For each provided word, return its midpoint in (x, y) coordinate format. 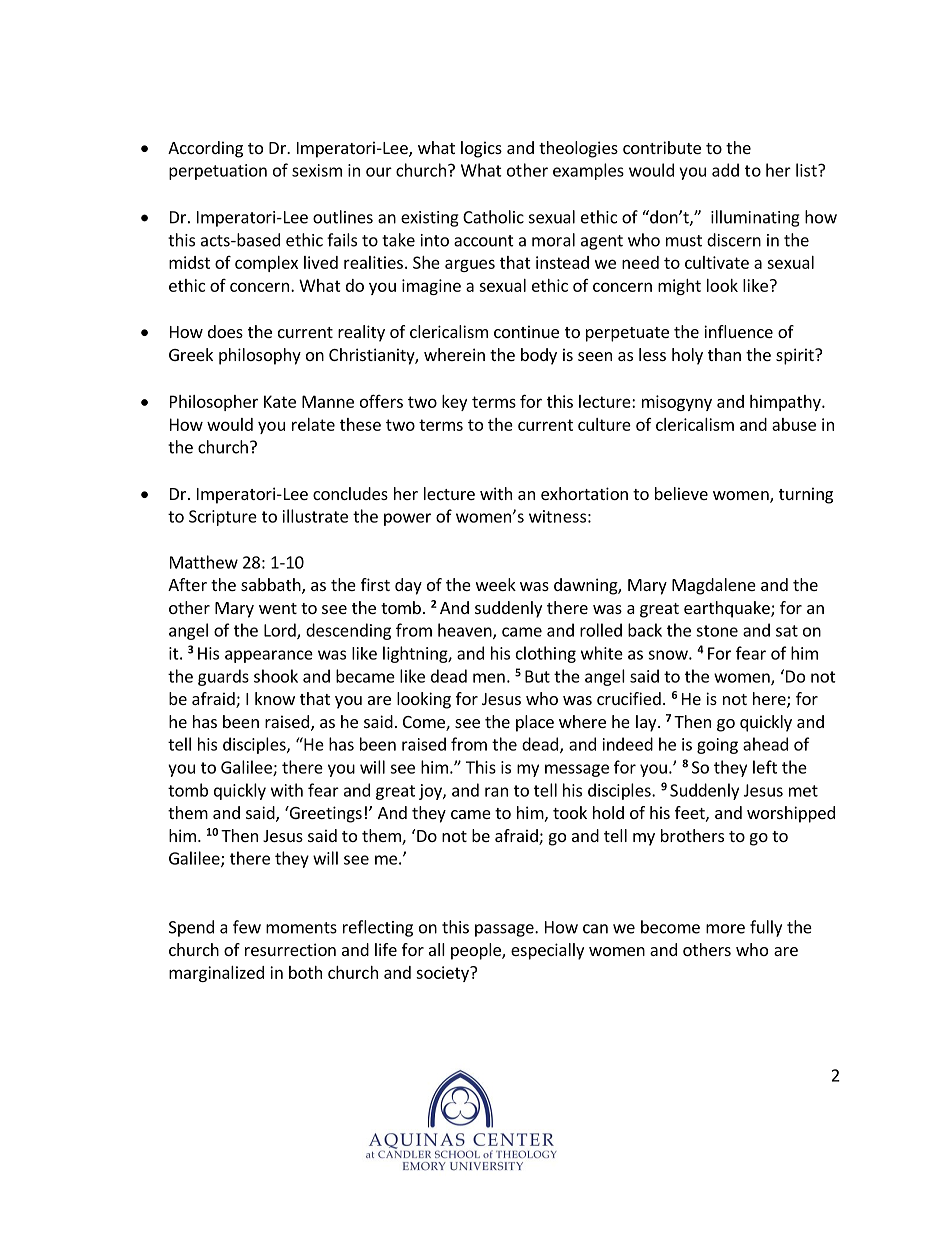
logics (481, 149)
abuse (794, 424)
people (477, 951)
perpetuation (218, 172)
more (725, 929)
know (275, 698)
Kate (280, 401)
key (454, 403)
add (725, 170)
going (717, 746)
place (535, 723)
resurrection (290, 949)
